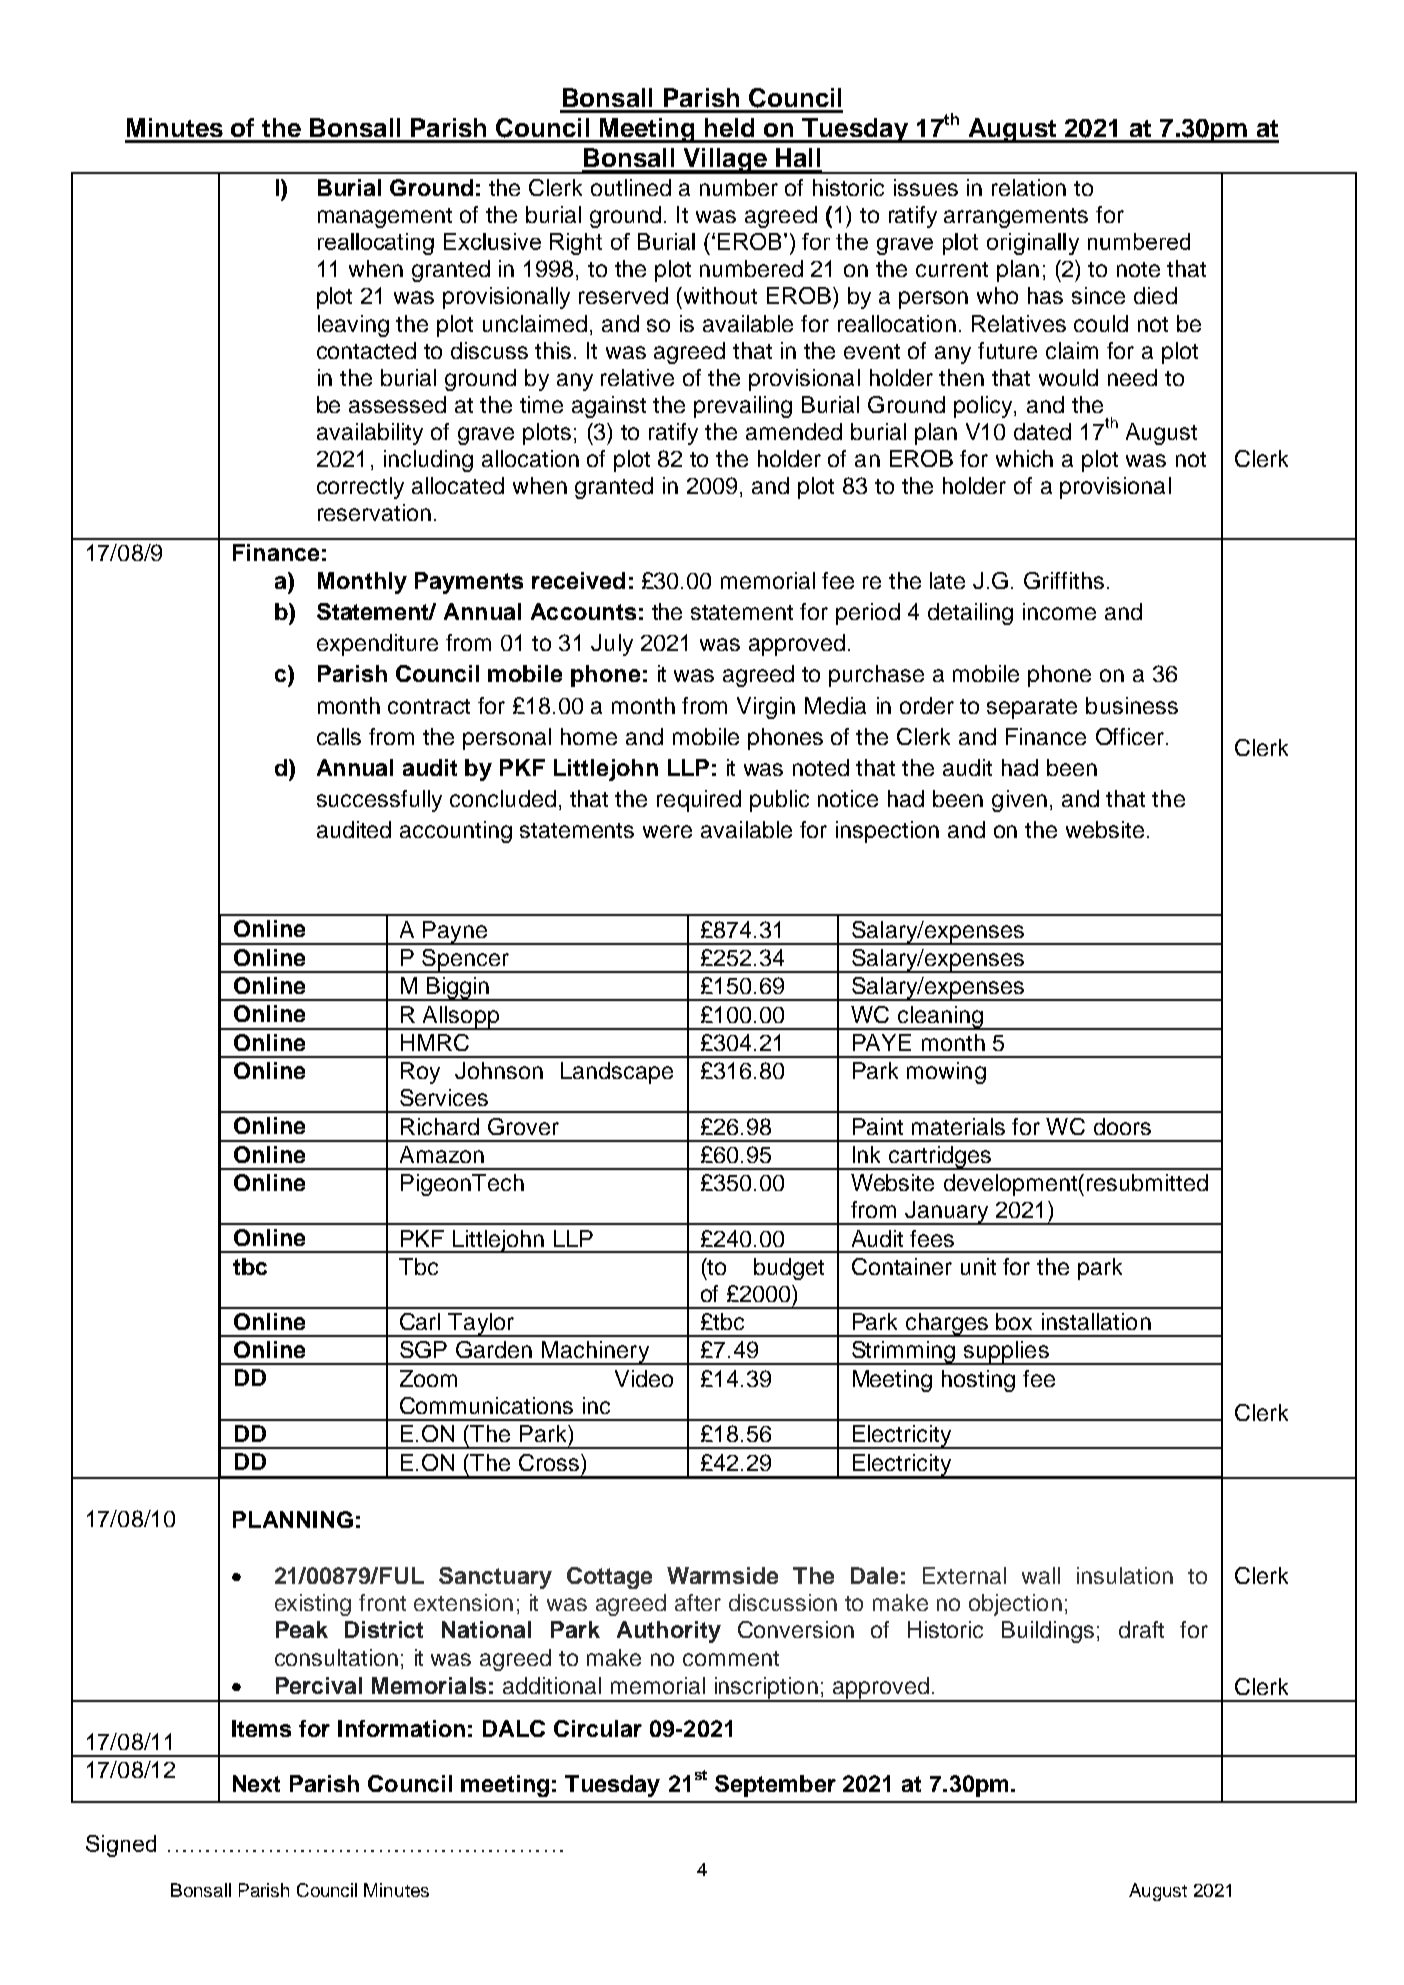 This screenshot has height=1985, width=1404. Describe the element at coordinates (598, 1728) in the screenshot. I see `Circular` at that location.
